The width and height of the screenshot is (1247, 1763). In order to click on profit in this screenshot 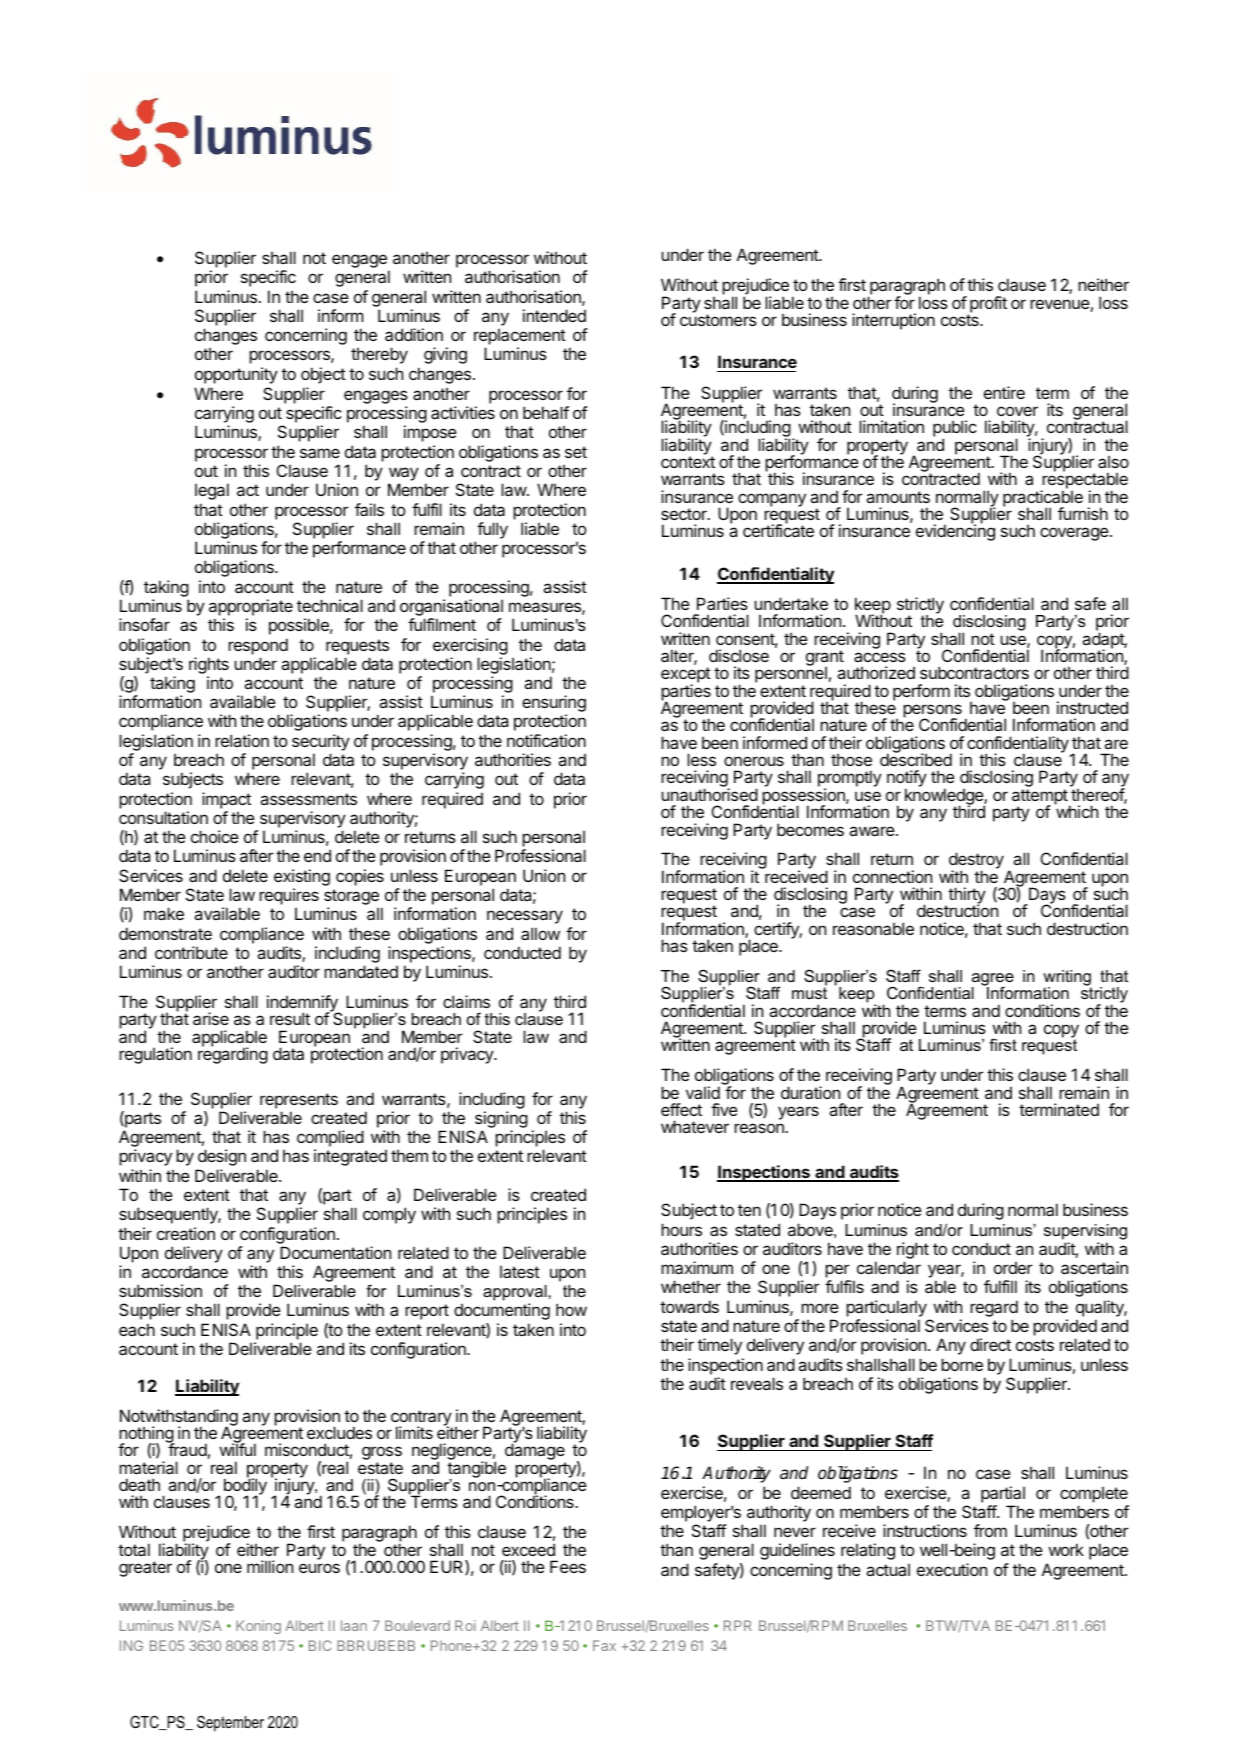, I will do `click(987, 305)`.
